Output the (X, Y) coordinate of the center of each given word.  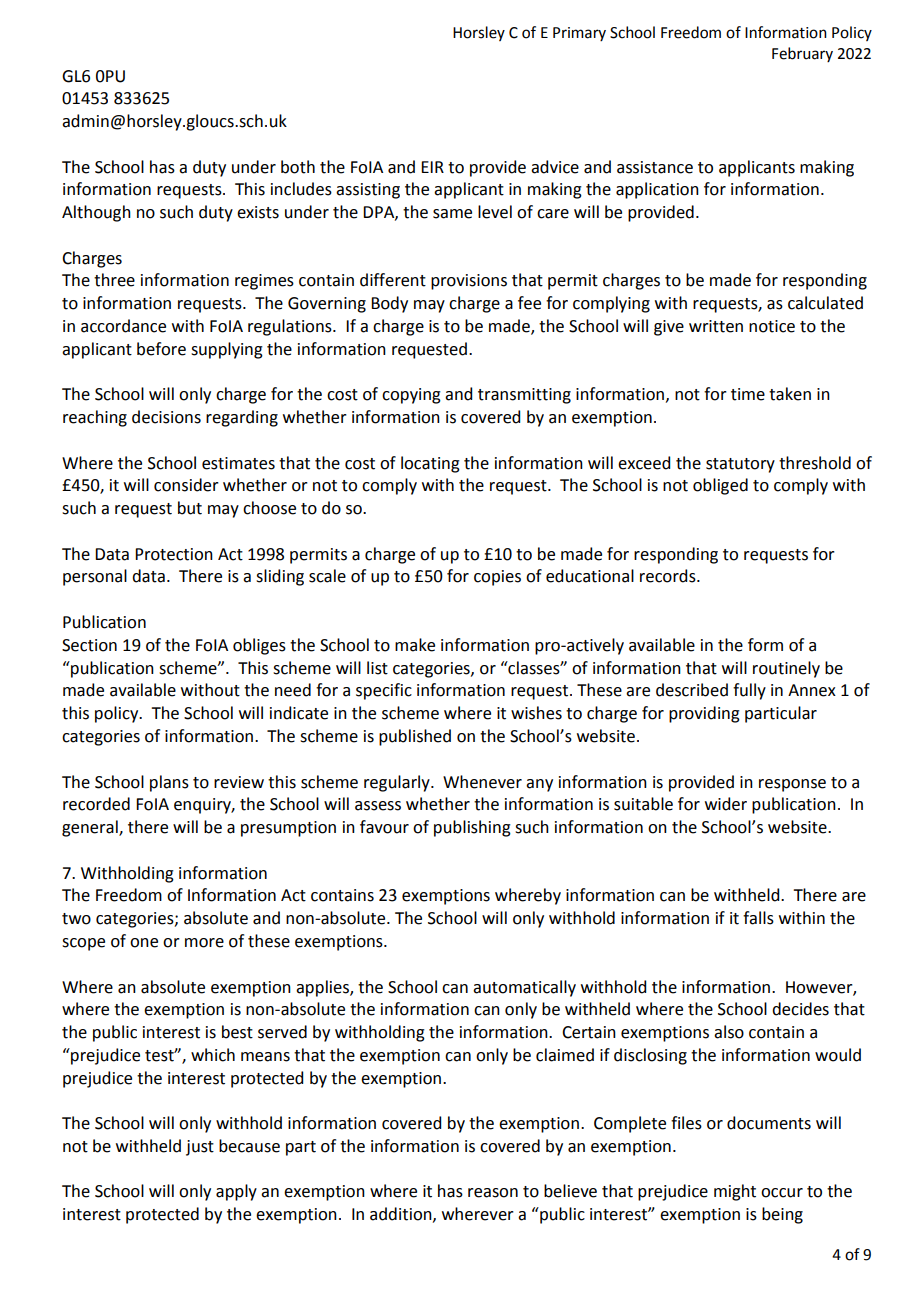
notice (772, 326)
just (200, 1148)
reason (493, 1193)
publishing (472, 828)
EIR (432, 167)
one (144, 943)
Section (89, 645)
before (161, 349)
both (298, 167)
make (415, 645)
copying (411, 396)
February (802, 54)
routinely (786, 669)
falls (758, 918)
